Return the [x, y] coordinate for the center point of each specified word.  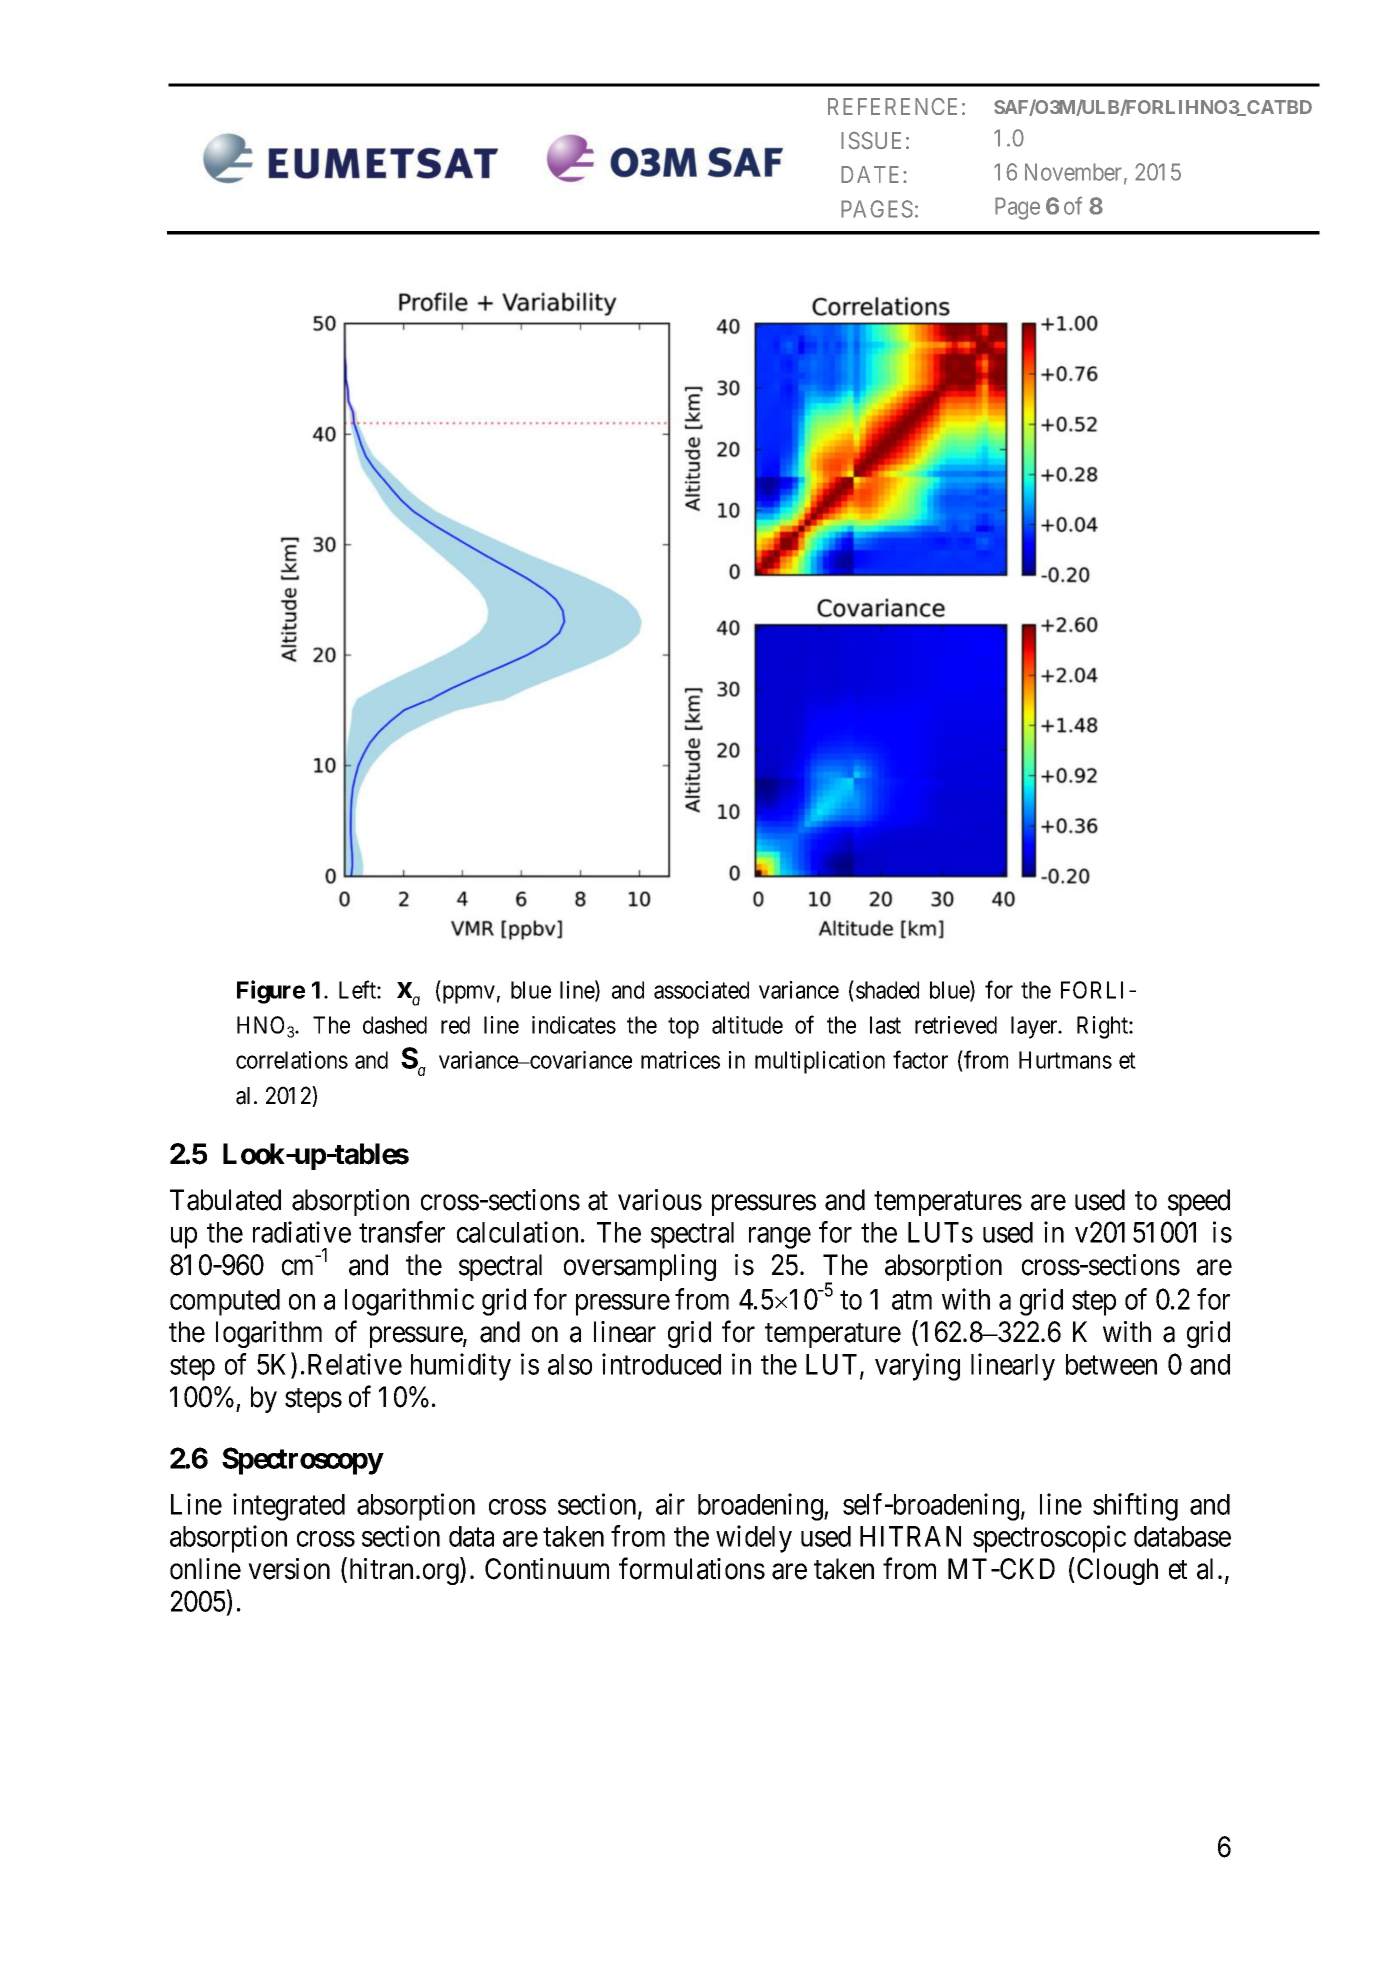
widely [754, 1539]
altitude [747, 1025]
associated [701, 990]
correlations [292, 1060]
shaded [887, 990]
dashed [395, 1025]
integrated [289, 1507]
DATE [872, 174]
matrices [680, 1060]
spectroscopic [1049, 1539]
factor [920, 1059]
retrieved [956, 1025]
